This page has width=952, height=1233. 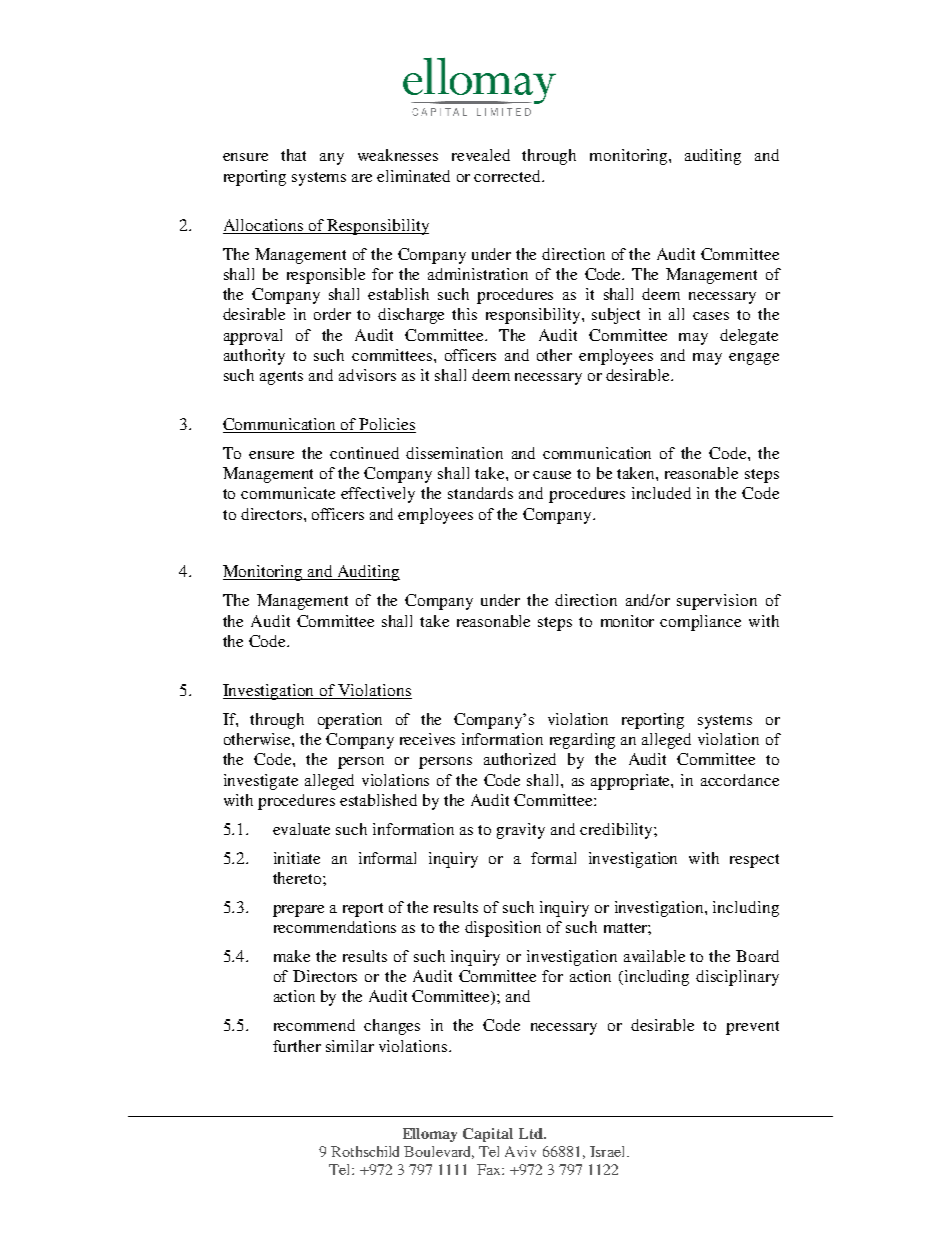 What do you see at coordinates (740, 780) in the page?
I see `accordance` at bounding box center [740, 780].
